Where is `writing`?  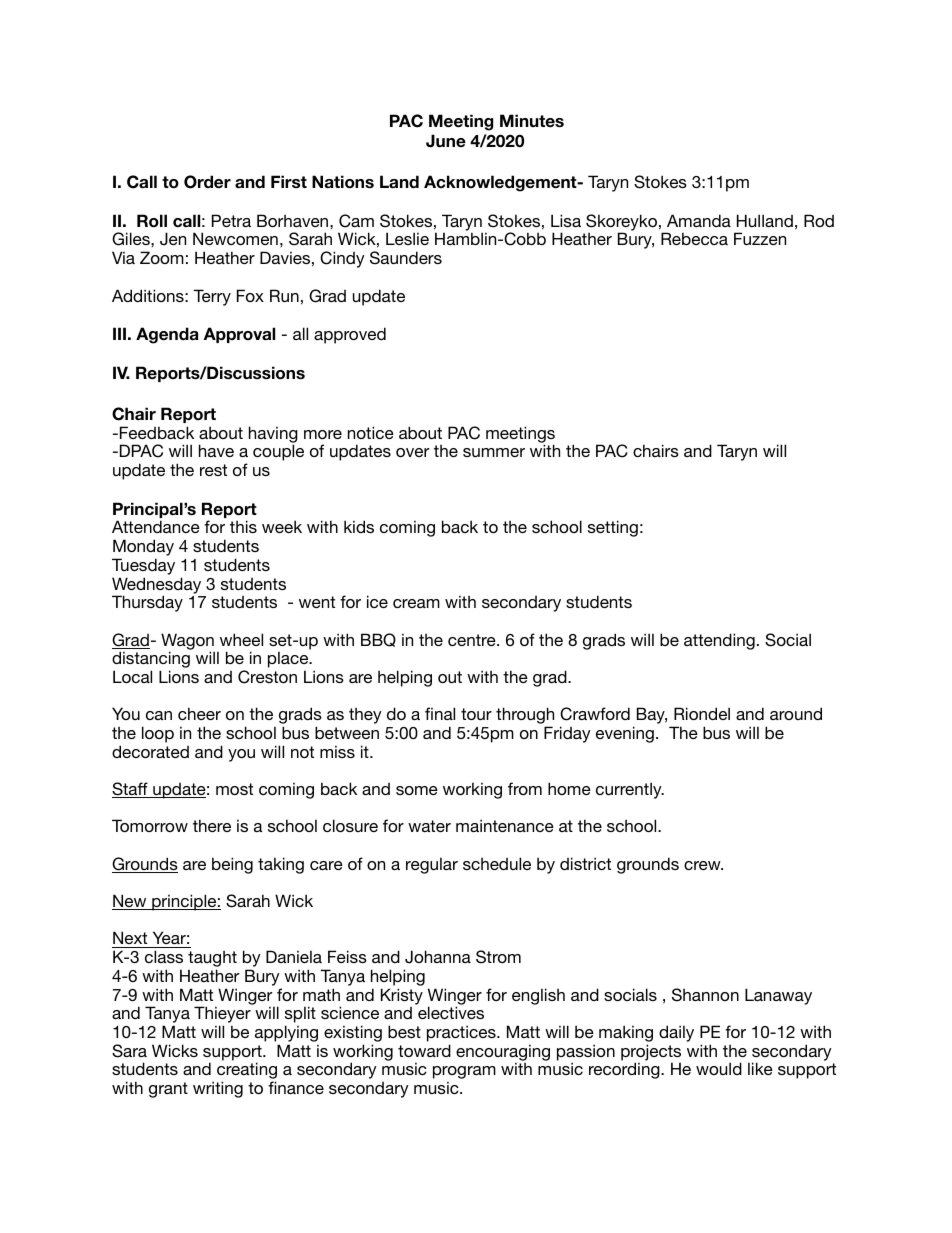
writing is located at coordinates (218, 1089).
